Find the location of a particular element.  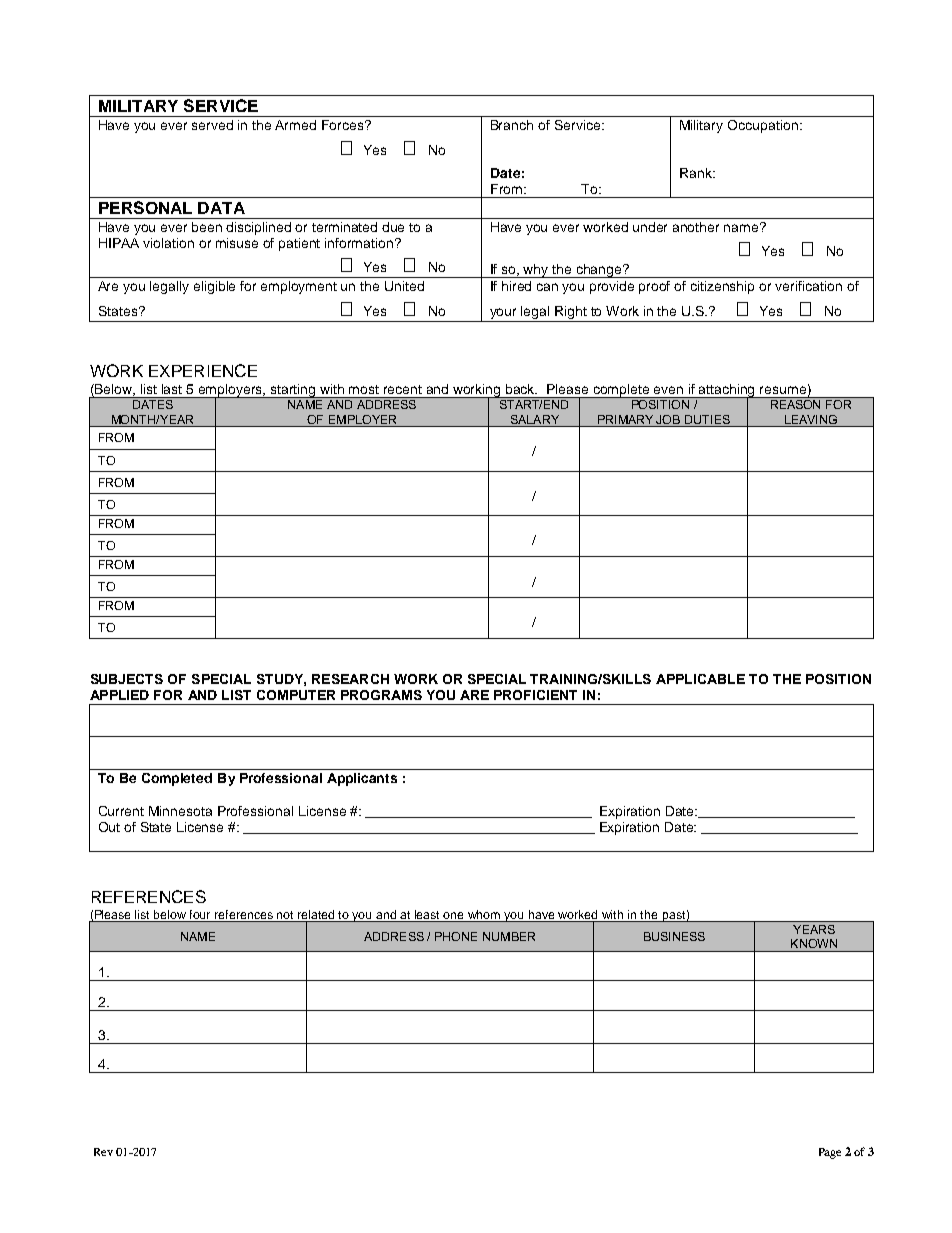

Branch is located at coordinates (512, 125).
